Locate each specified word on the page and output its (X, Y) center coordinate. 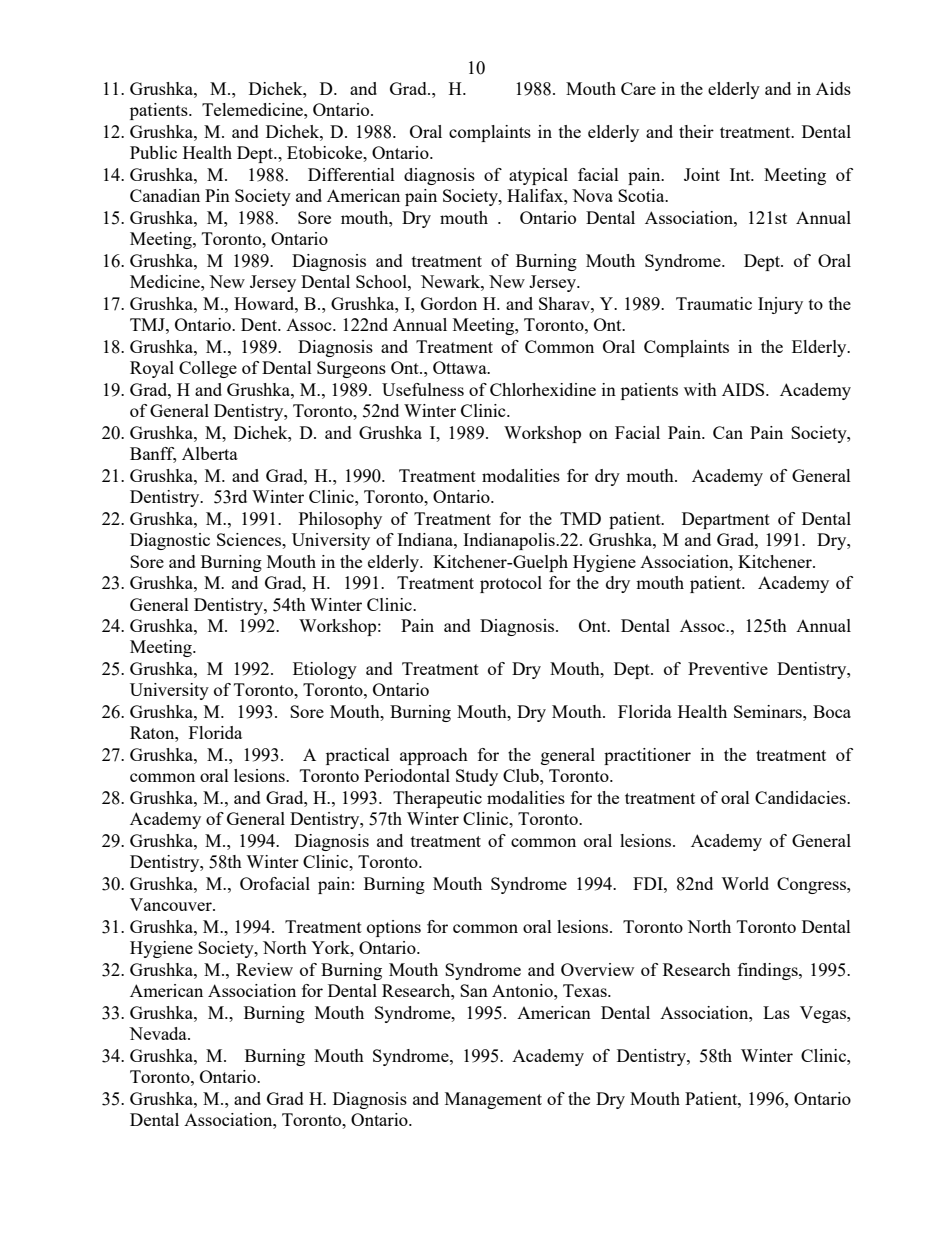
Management (493, 1100)
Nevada (159, 1033)
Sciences (250, 539)
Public (153, 152)
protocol (511, 584)
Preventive (728, 668)
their (696, 131)
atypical (538, 176)
